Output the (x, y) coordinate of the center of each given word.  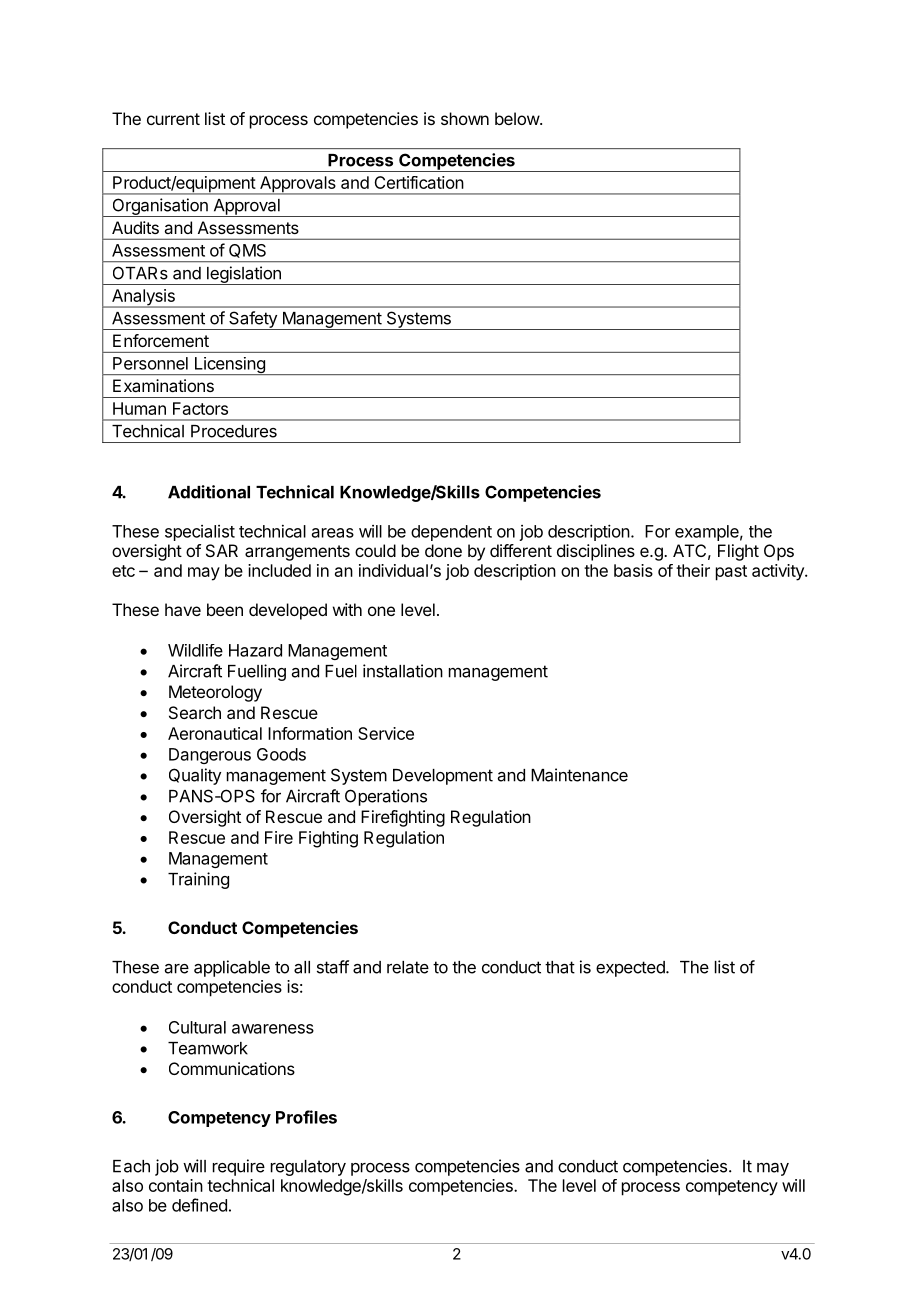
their (693, 570)
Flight (738, 552)
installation (403, 671)
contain (176, 1185)
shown (465, 118)
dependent (451, 533)
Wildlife (195, 650)
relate (408, 967)
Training (198, 880)
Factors (200, 408)
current (173, 119)
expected (631, 969)
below (518, 118)
